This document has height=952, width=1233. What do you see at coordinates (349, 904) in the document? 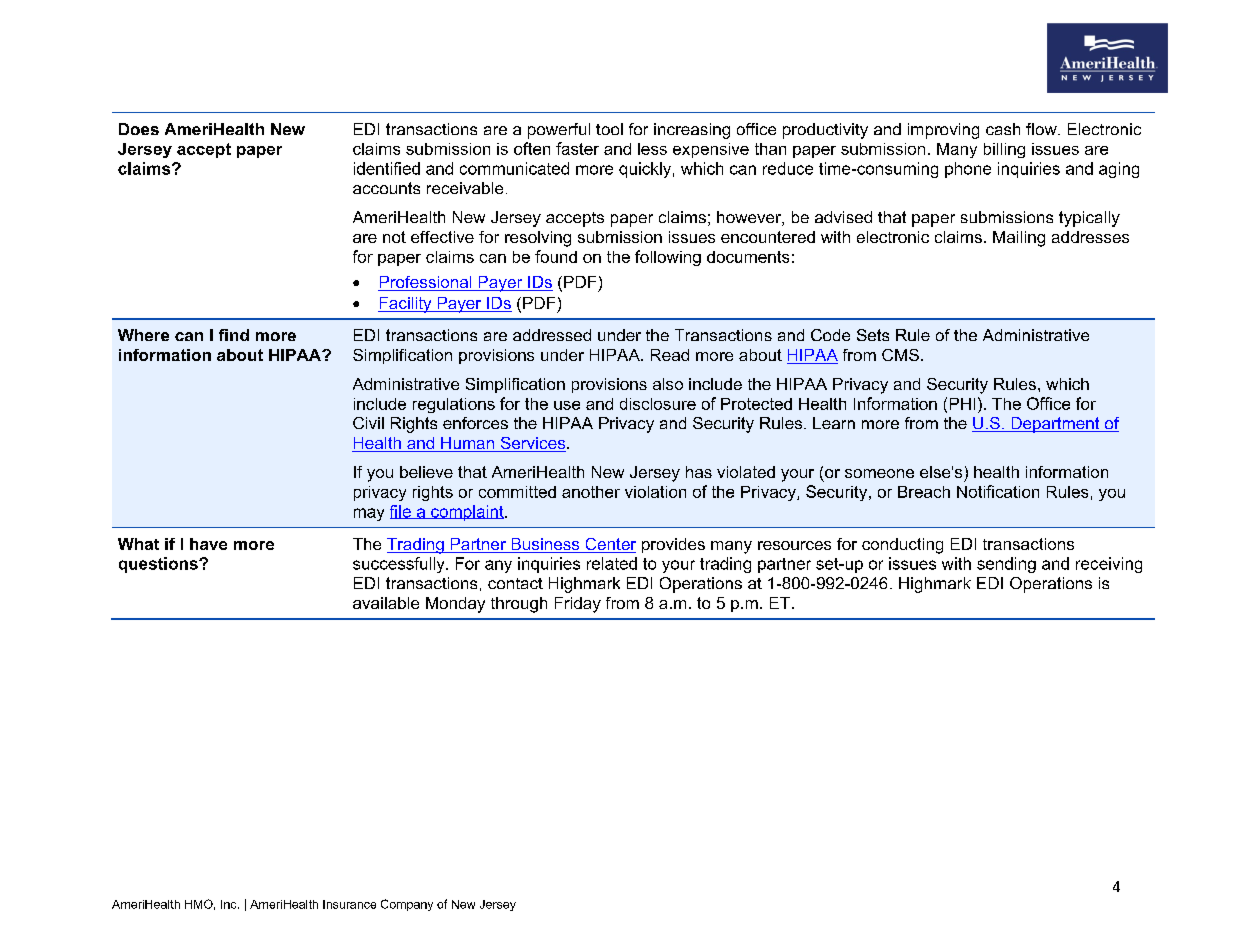
I see `Insurance` at bounding box center [349, 904].
